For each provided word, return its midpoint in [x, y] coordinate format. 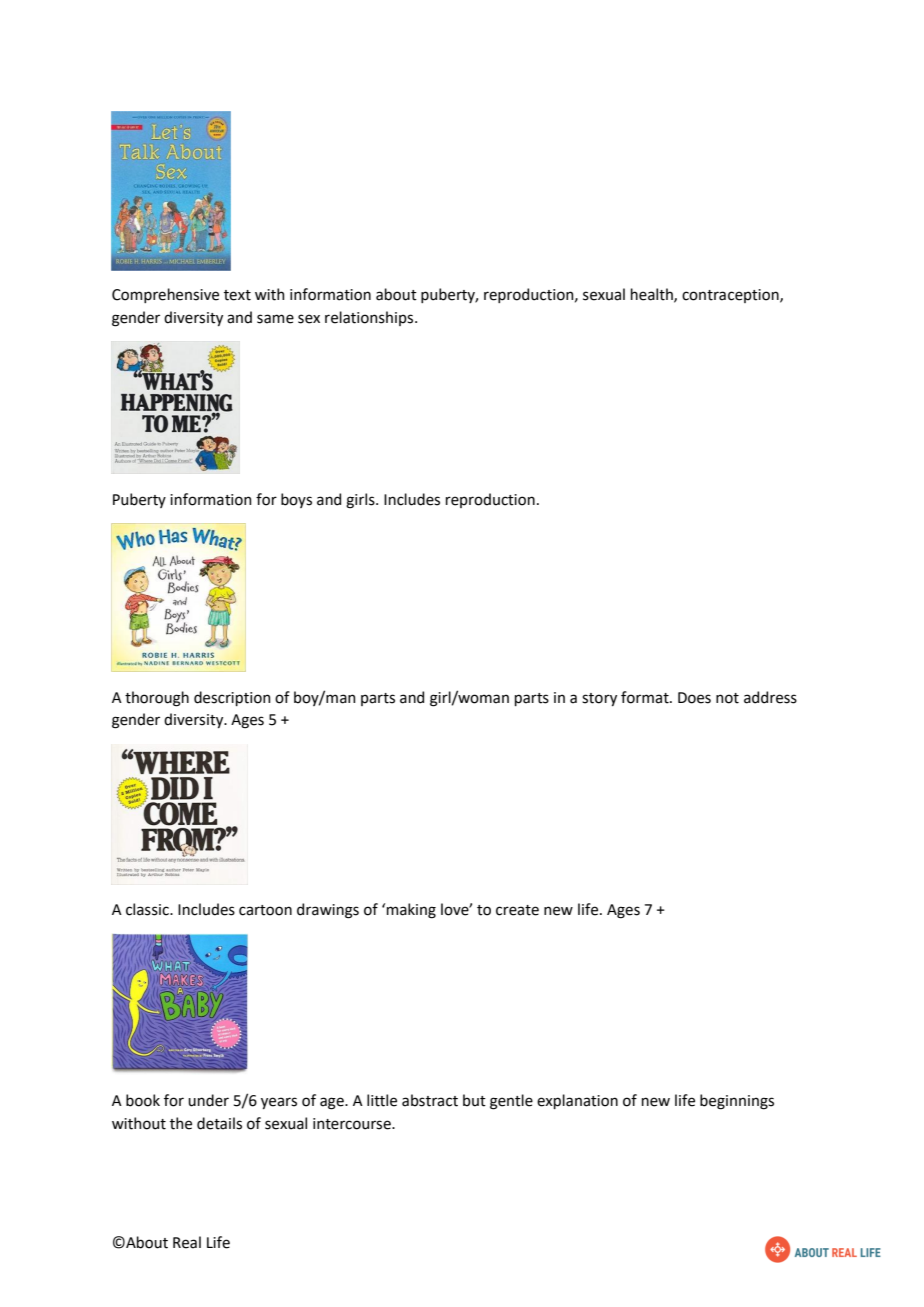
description [232, 698]
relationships [370, 318]
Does [694, 698]
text [237, 295]
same [275, 319]
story [599, 699]
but [474, 1100]
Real [187, 1242]
